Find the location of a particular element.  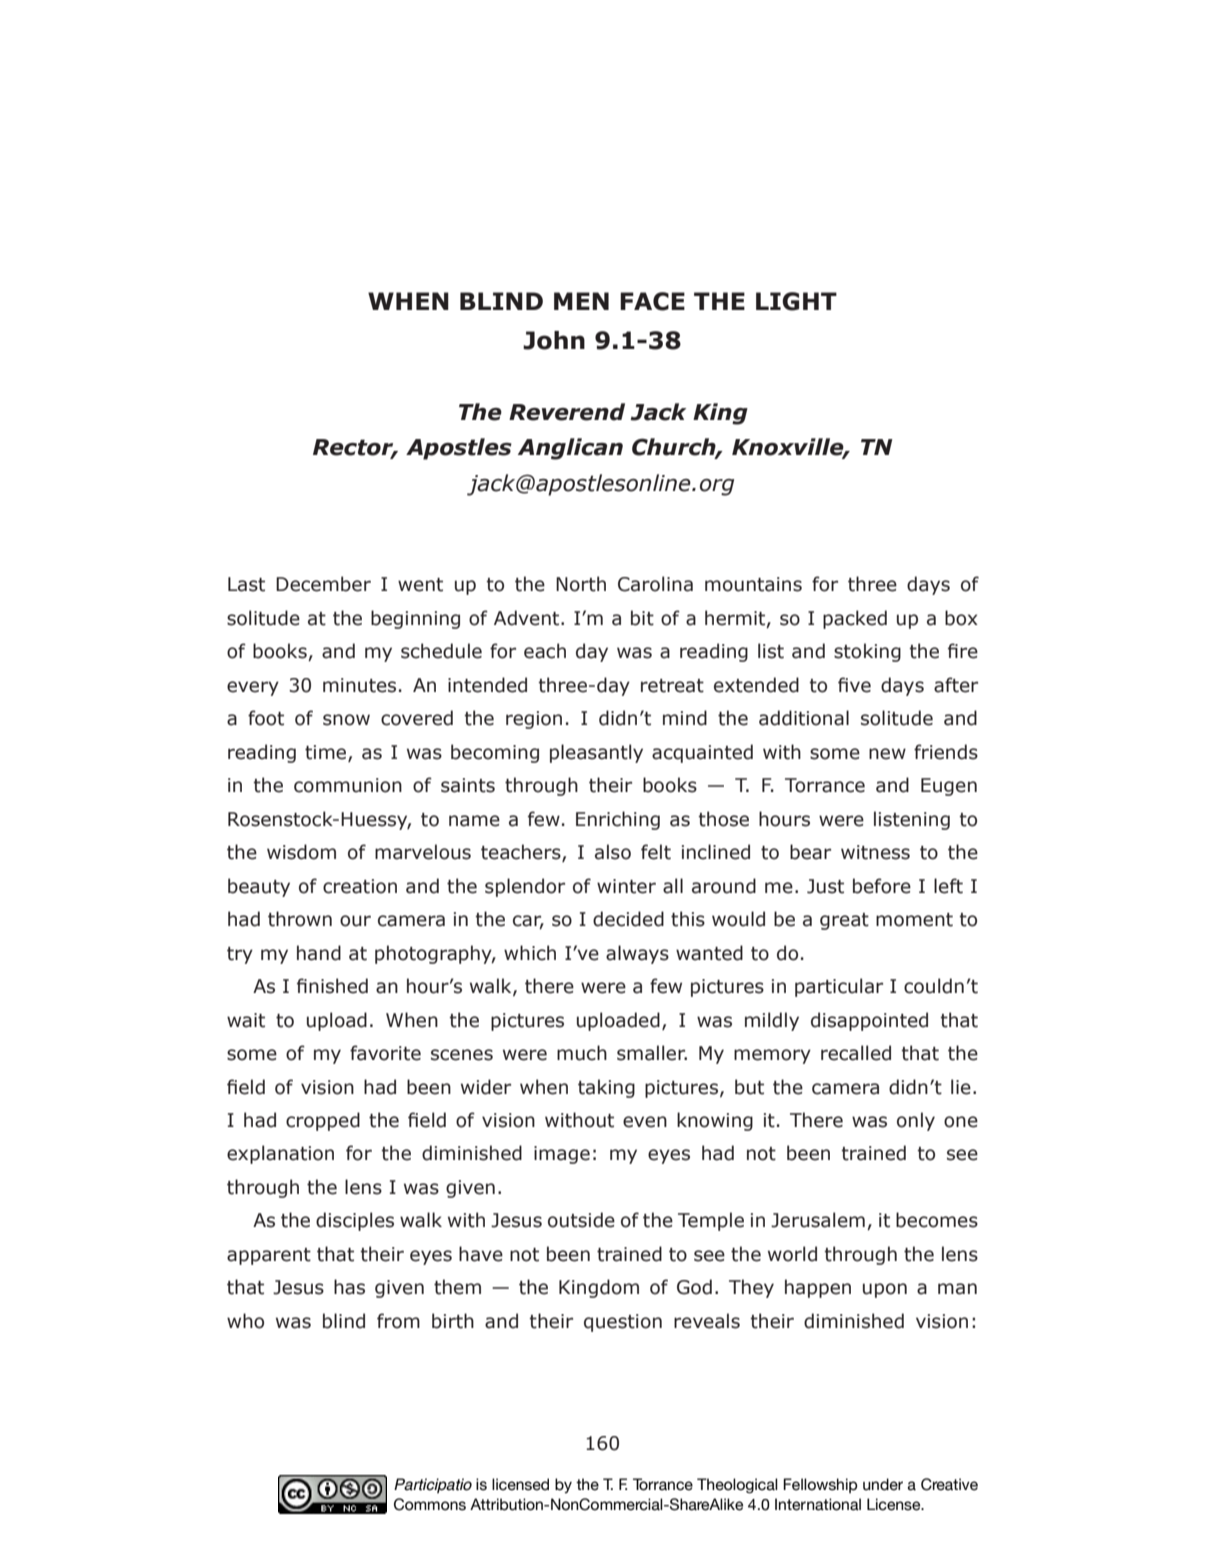

disciples is located at coordinates (355, 1221).
